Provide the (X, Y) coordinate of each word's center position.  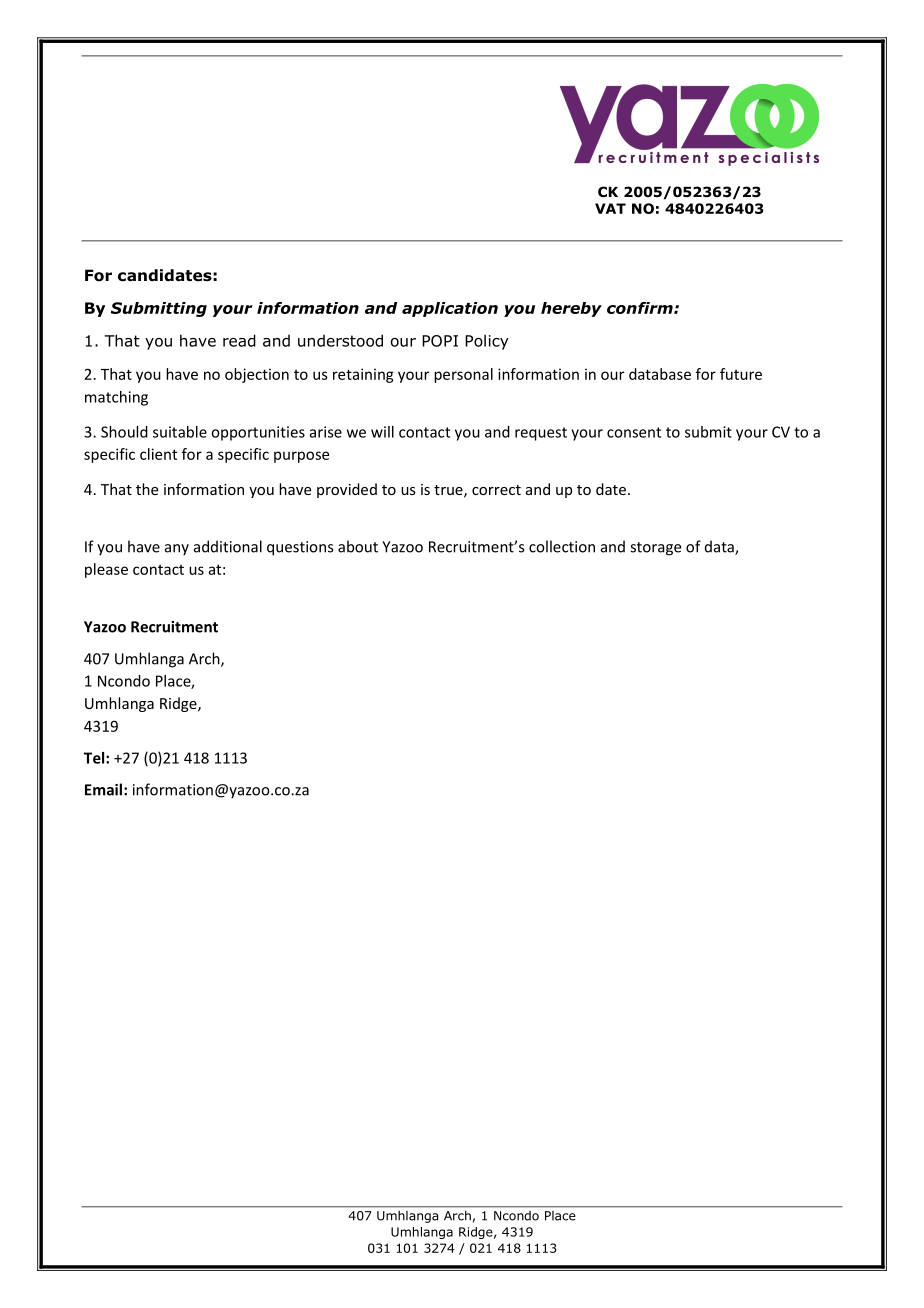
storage (655, 549)
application (450, 309)
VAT (610, 208)
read (239, 340)
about (358, 546)
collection (562, 546)
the (147, 489)
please (106, 570)
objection (257, 375)
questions (300, 548)
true (449, 491)
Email (103, 789)
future (741, 374)
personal (463, 375)
